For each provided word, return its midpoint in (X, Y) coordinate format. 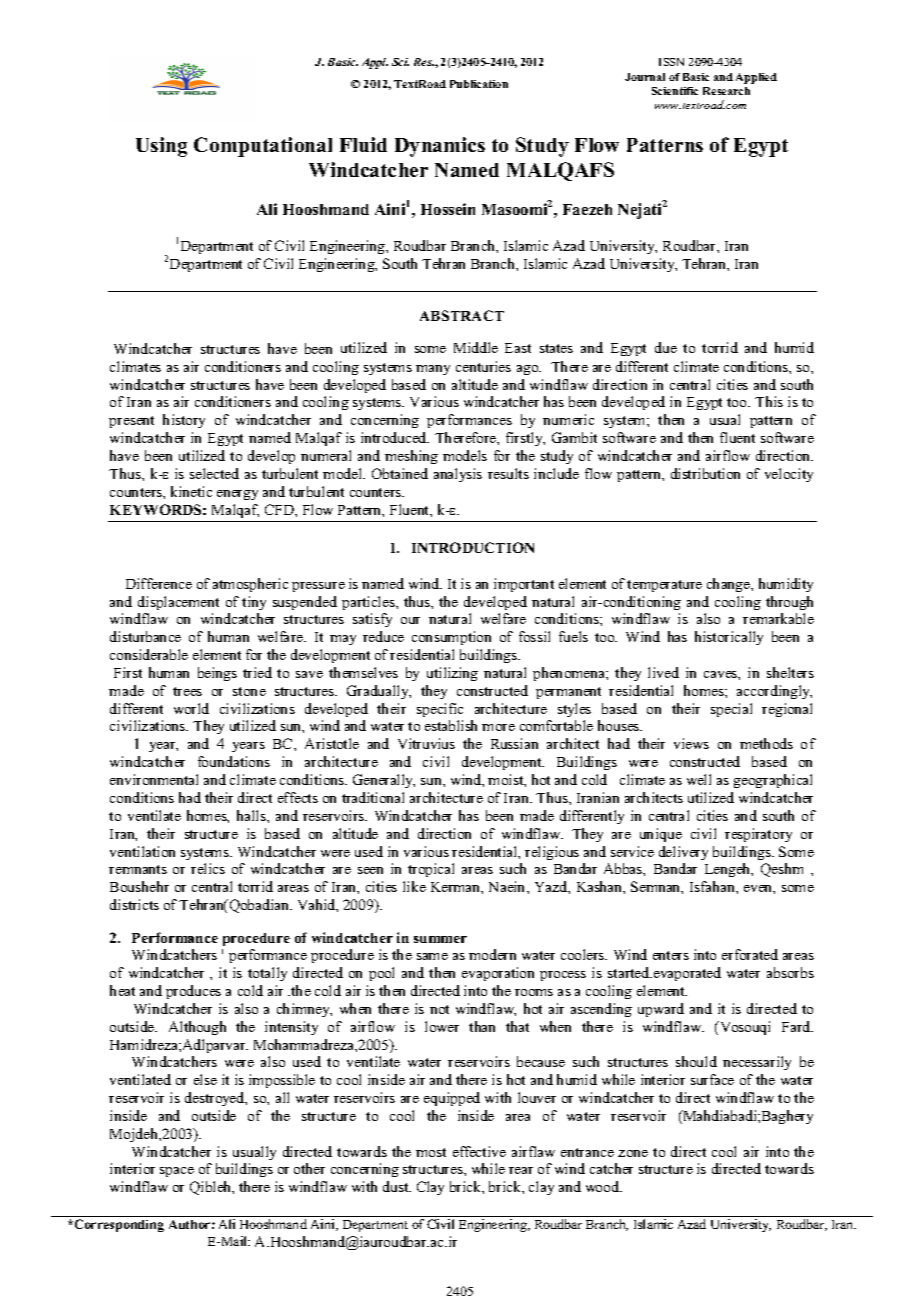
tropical (431, 870)
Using (161, 147)
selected (214, 473)
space (177, 1172)
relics (208, 868)
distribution (705, 473)
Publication (479, 84)
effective (479, 1151)
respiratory (758, 835)
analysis (458, 475)
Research (726, 91)
